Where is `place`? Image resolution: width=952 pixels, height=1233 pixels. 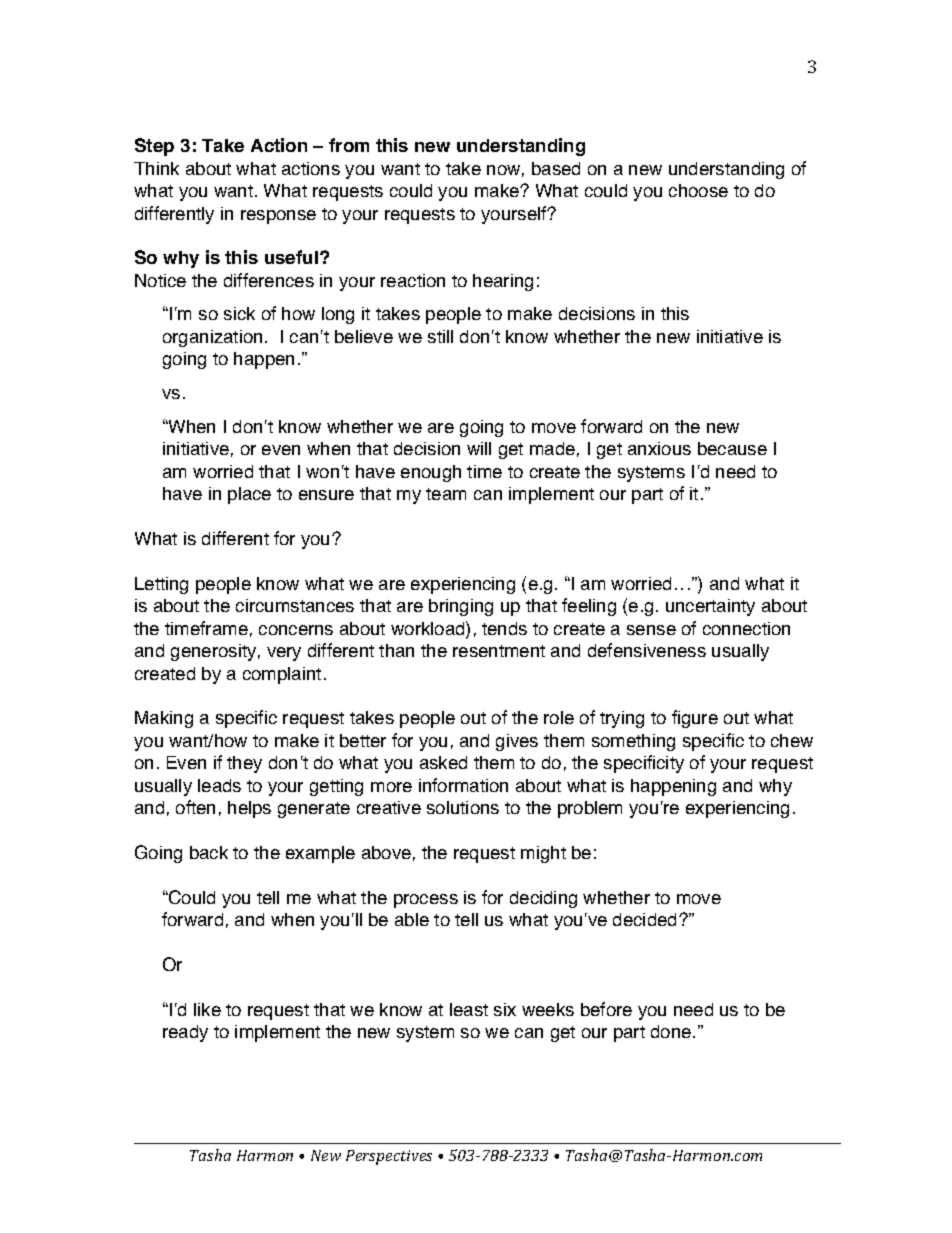 place is located at coordinates (249, 495).
